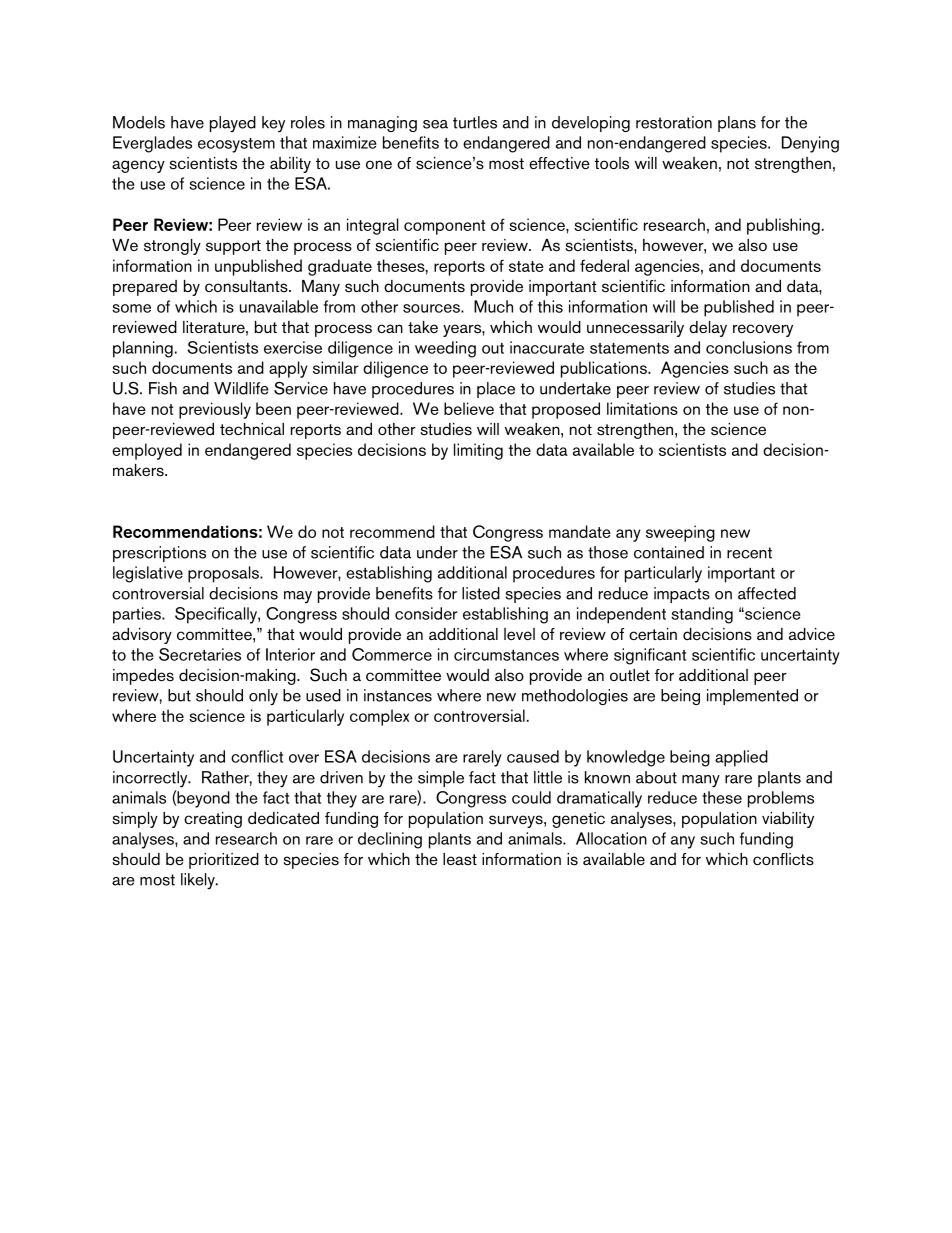 The image size is (952, 1233). Describe the element at coordinates (680, 533) in the screenshot. I see `sweeping` at that location.
